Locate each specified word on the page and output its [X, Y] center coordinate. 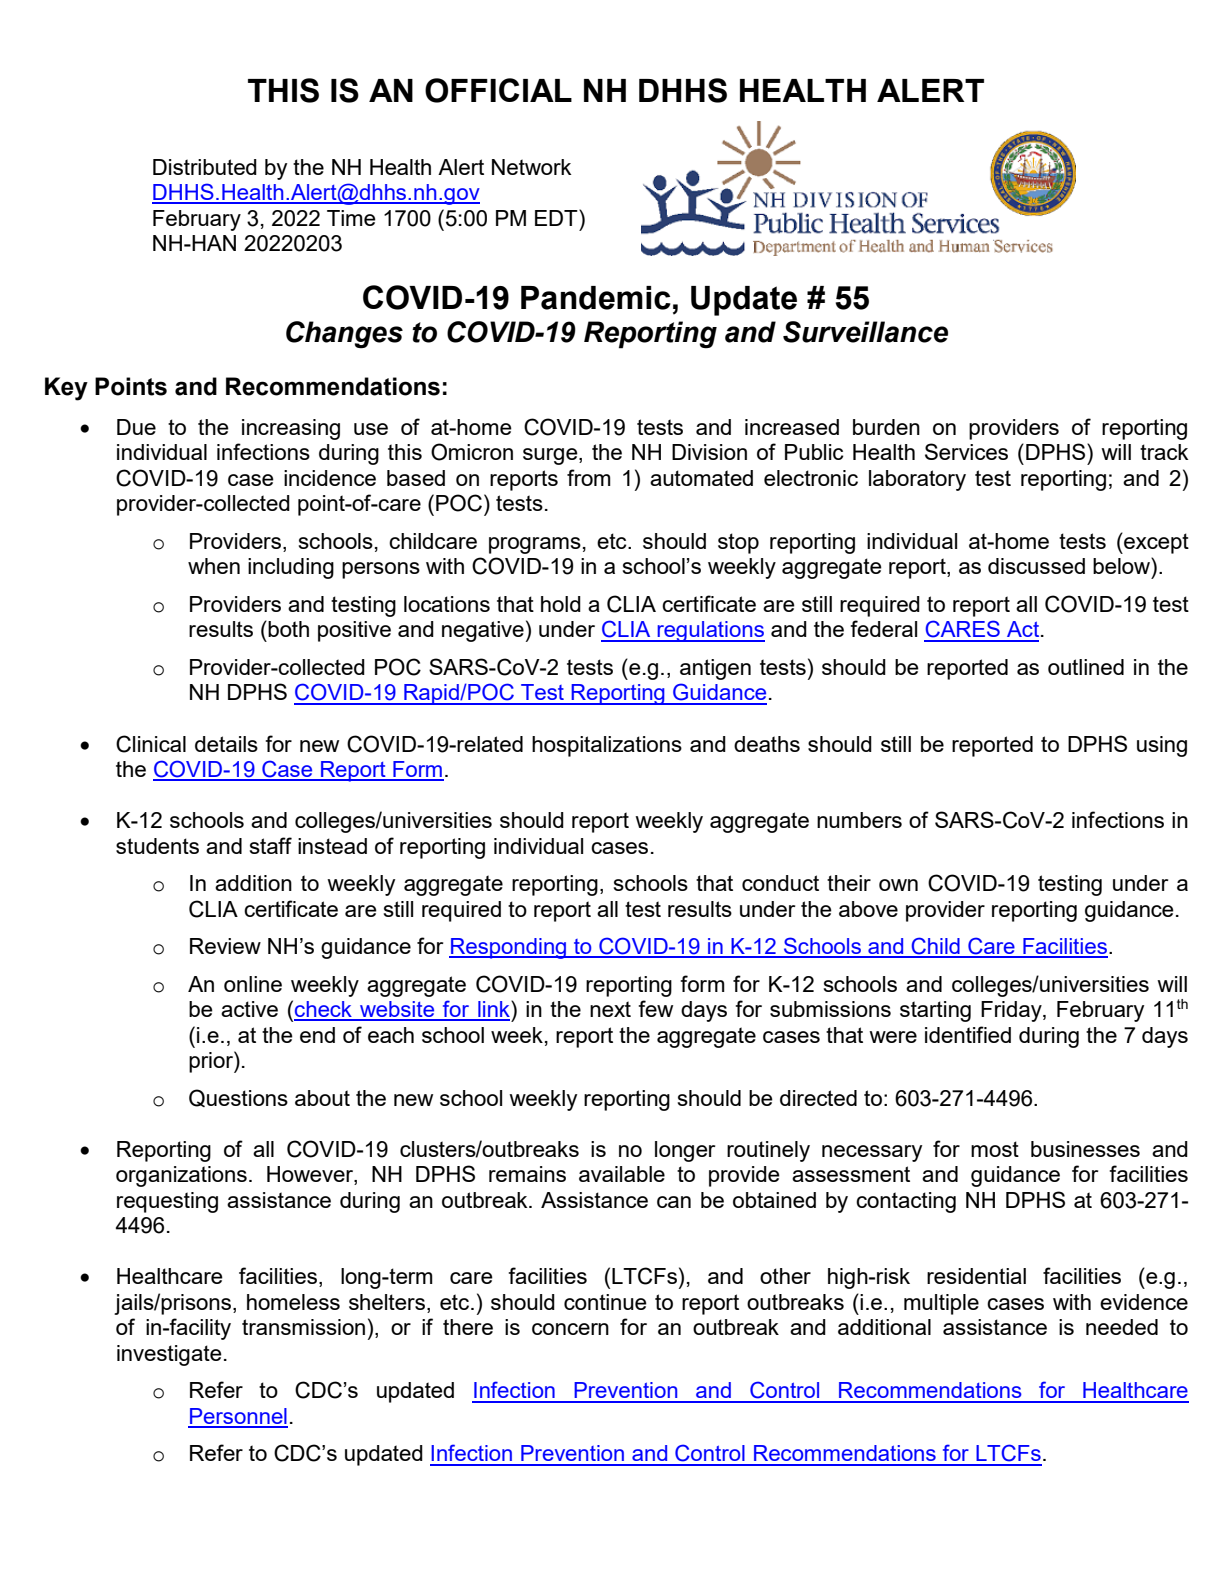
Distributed [205, 167]
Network [532, 167]
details [226, 744]
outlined [1086, 667]
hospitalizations [607, 746]
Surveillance [865, 332]
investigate [169, 1355]
